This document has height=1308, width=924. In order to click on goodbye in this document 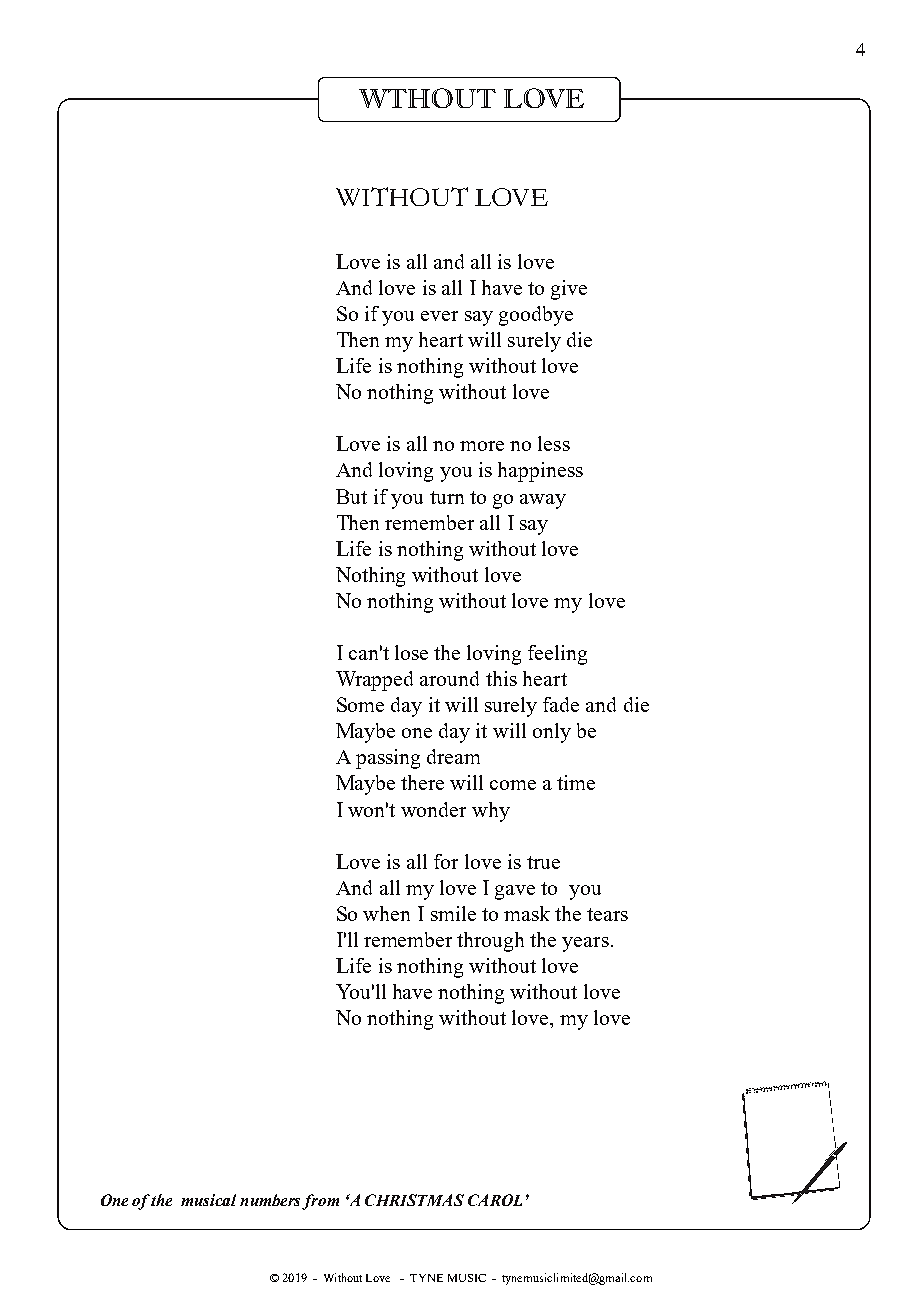, I will do `click(536, 316)`.
